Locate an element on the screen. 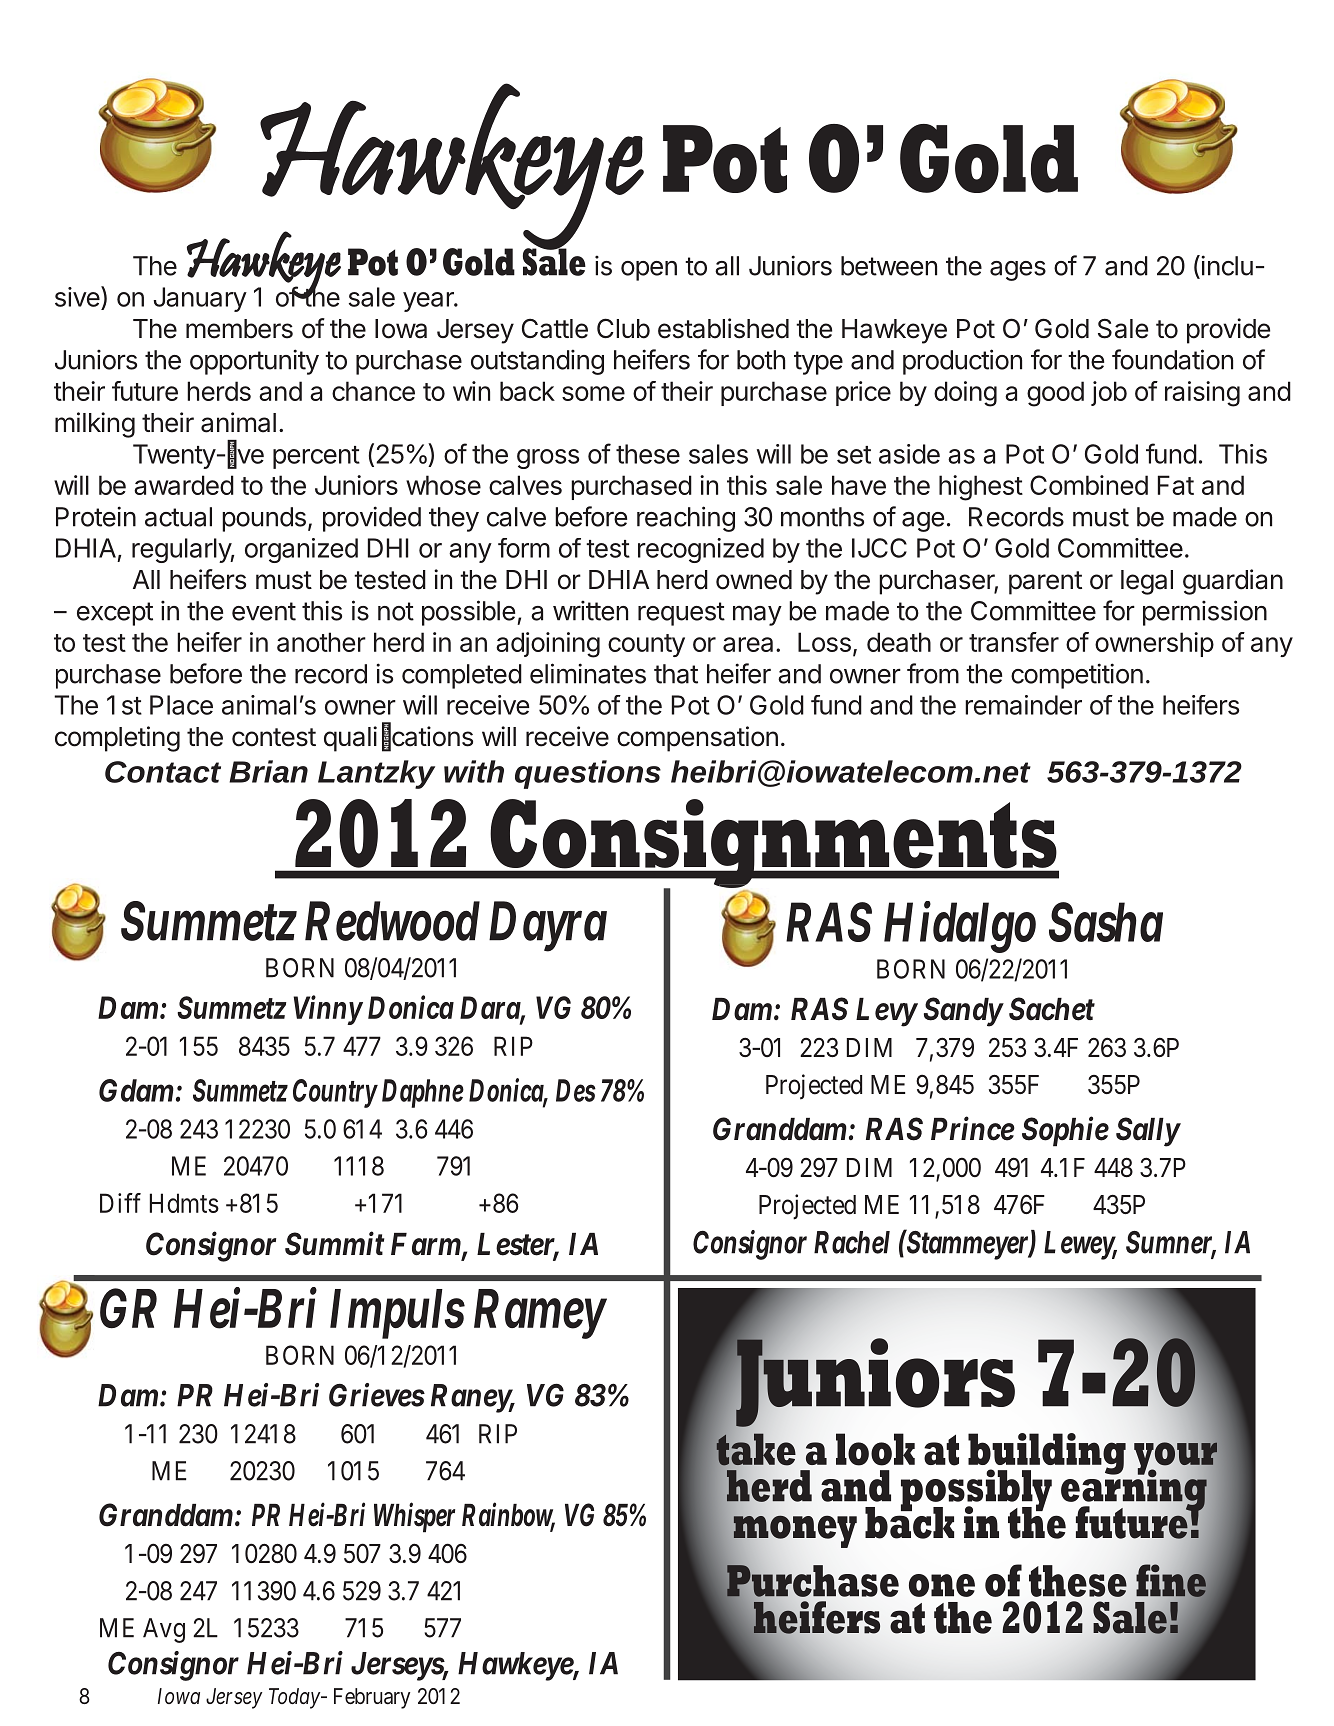  Avg is located at coordinates (164, 1630).
